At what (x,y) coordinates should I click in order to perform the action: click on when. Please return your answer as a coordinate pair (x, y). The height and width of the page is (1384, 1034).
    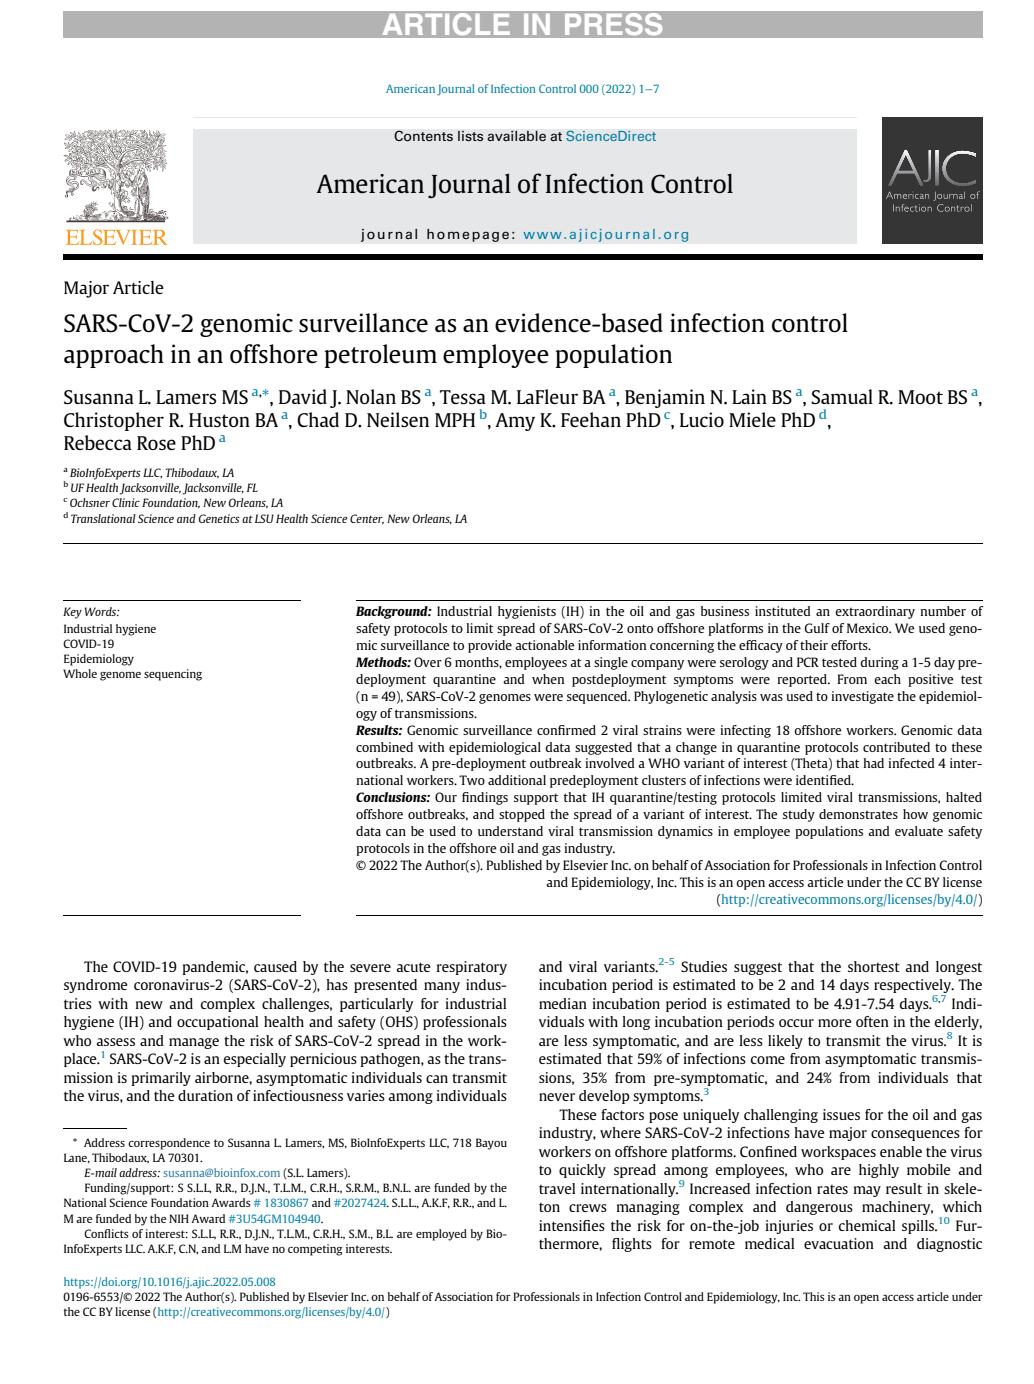
    Looking at the image, I should click on (548, 679).
